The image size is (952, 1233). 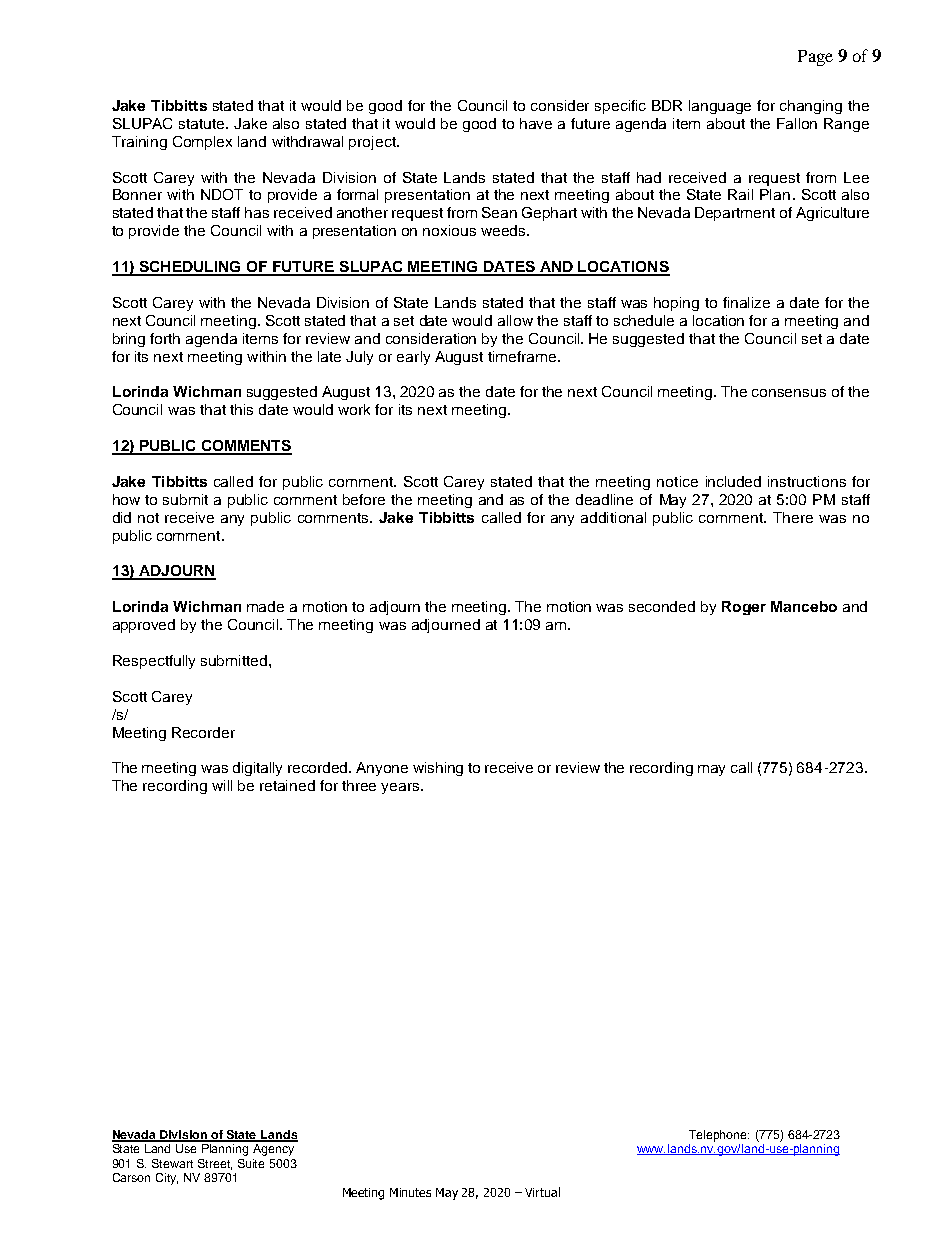 I want to click on have, so click(x=536, y=123).
